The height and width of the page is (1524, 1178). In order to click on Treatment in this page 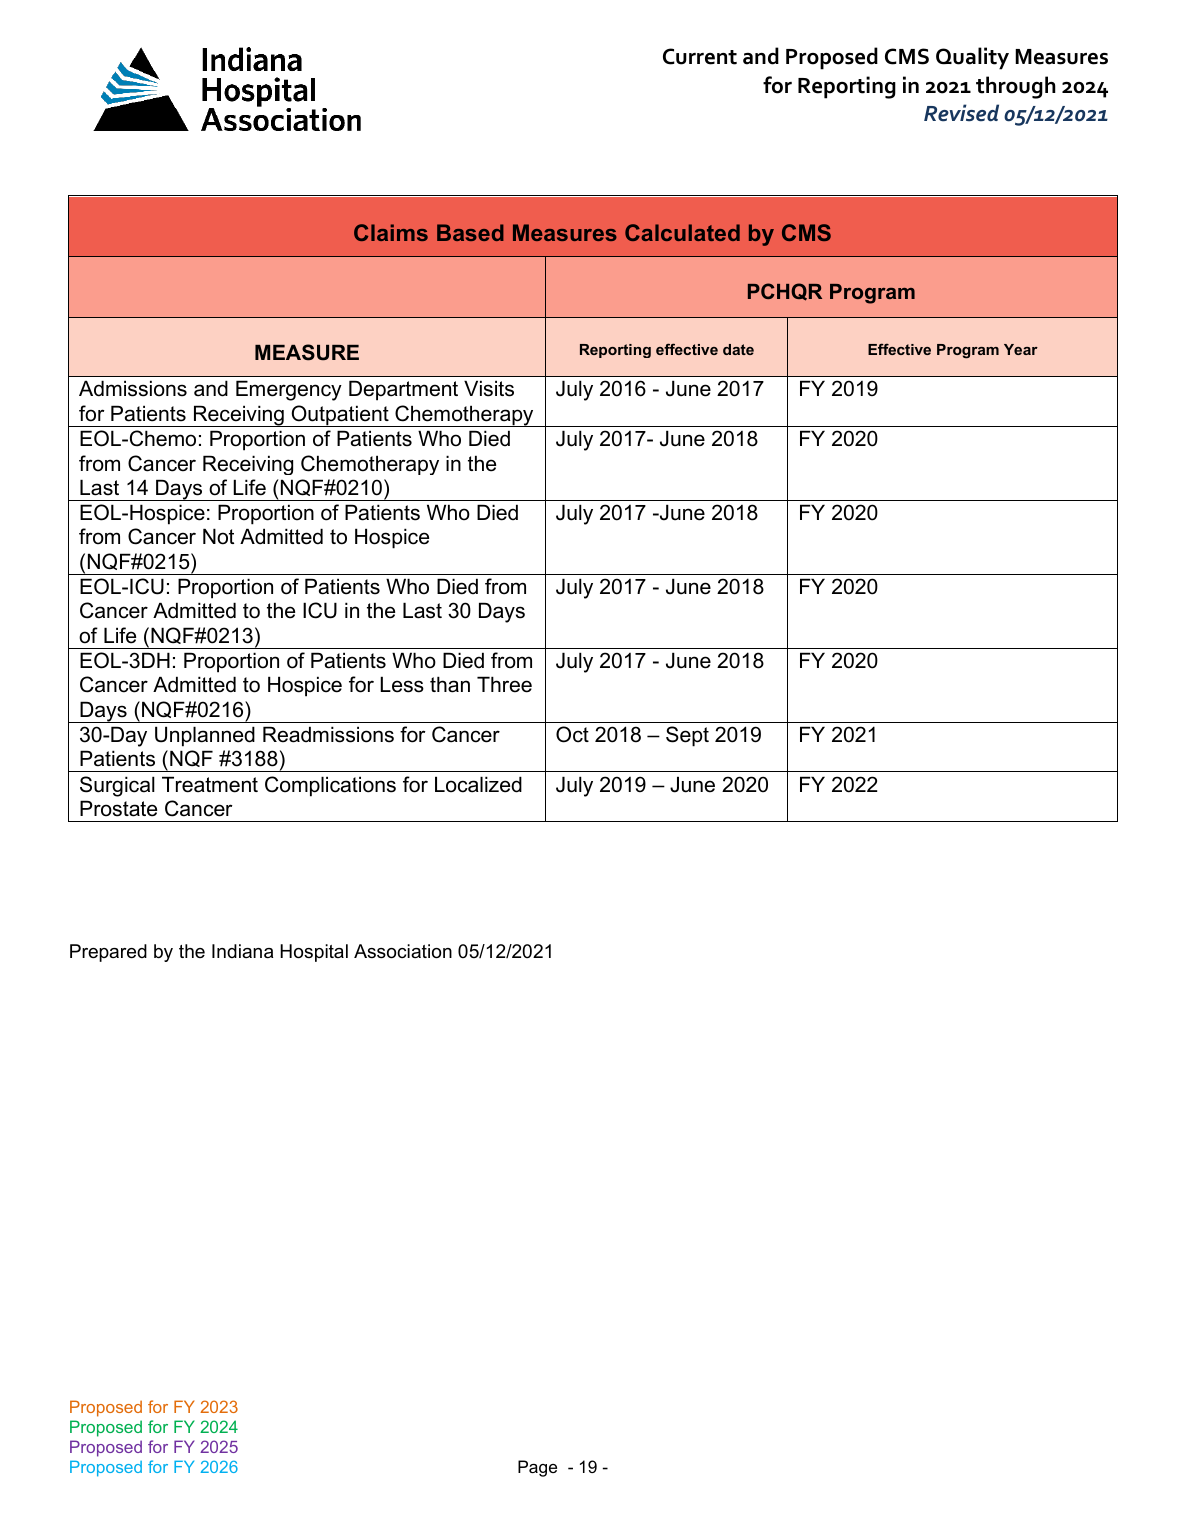, I will do `click(210, 784)`.
